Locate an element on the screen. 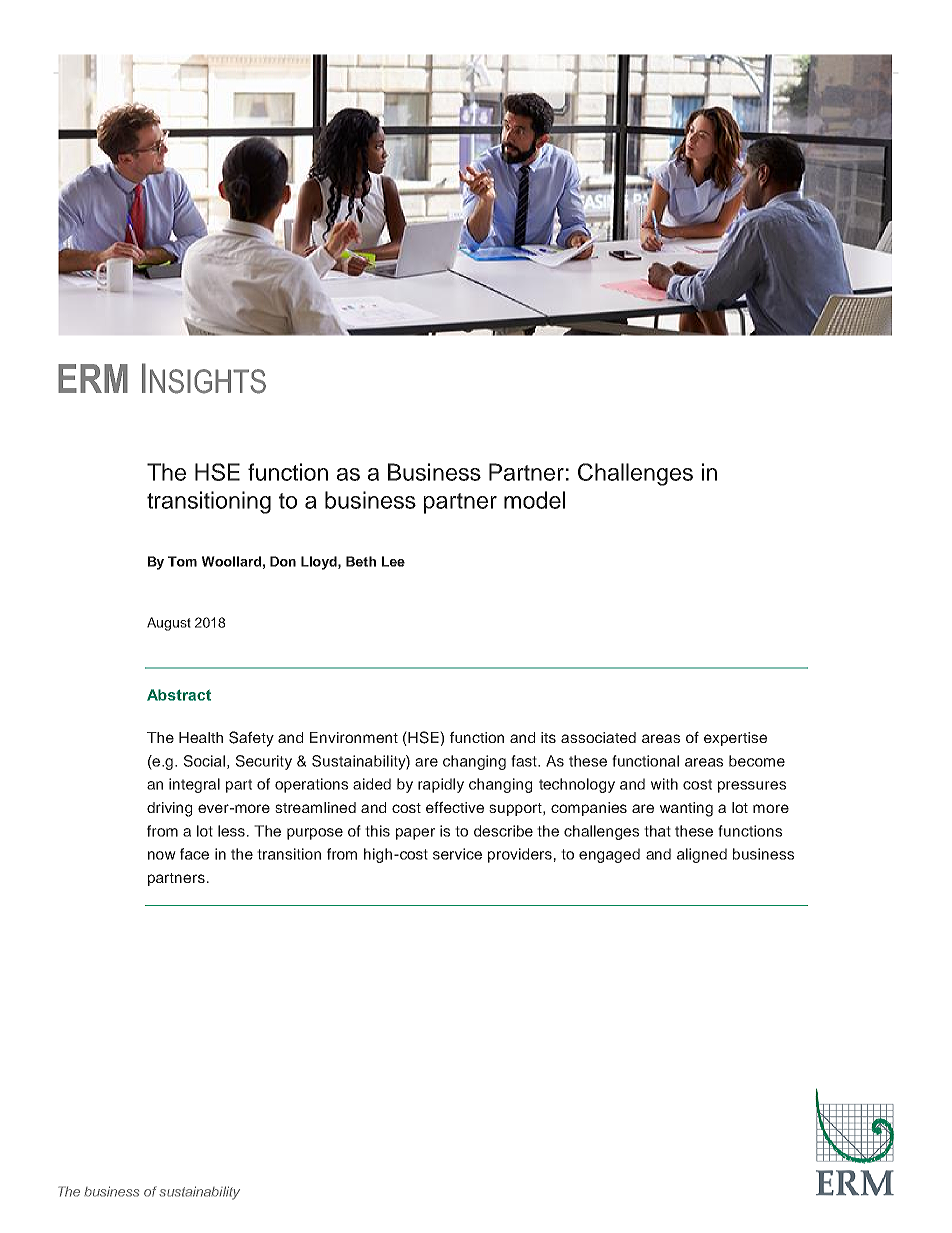 The image size is (952, 1233). model is located at coordinates (534, 500).
